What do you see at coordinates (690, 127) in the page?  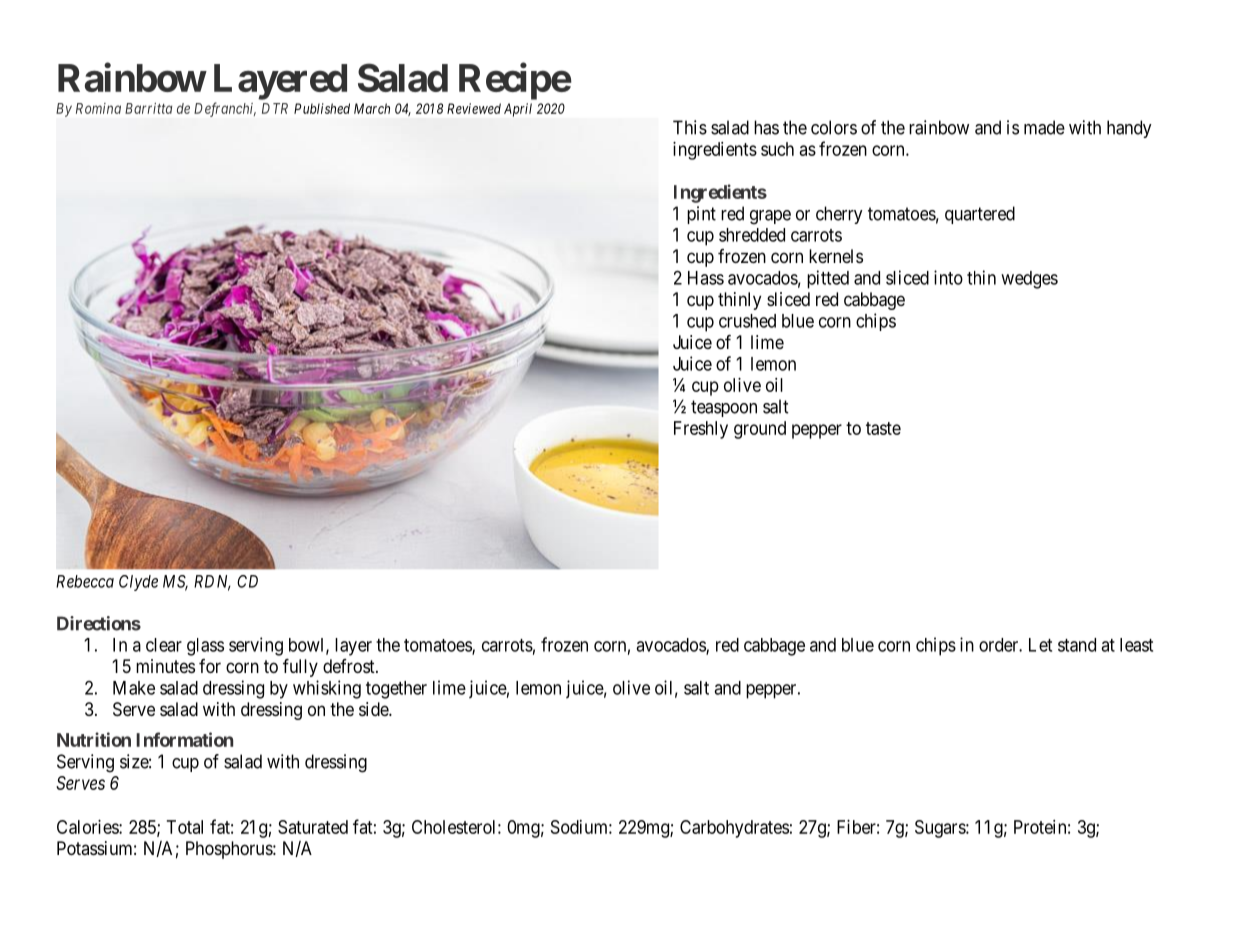 I see `This` at bounding box center [690, 127].
